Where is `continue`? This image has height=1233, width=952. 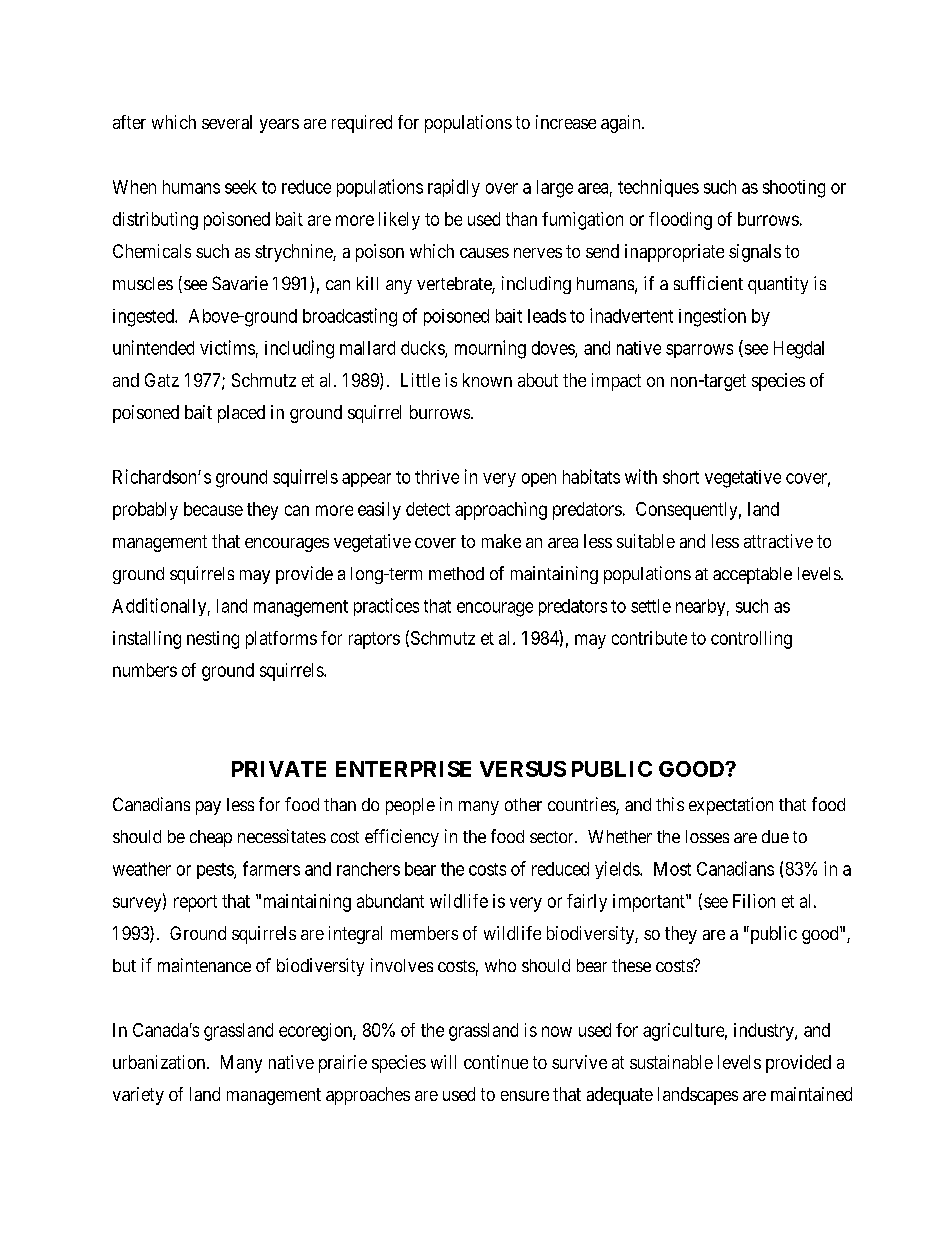
continue is located at coordinates (496, 1062).
